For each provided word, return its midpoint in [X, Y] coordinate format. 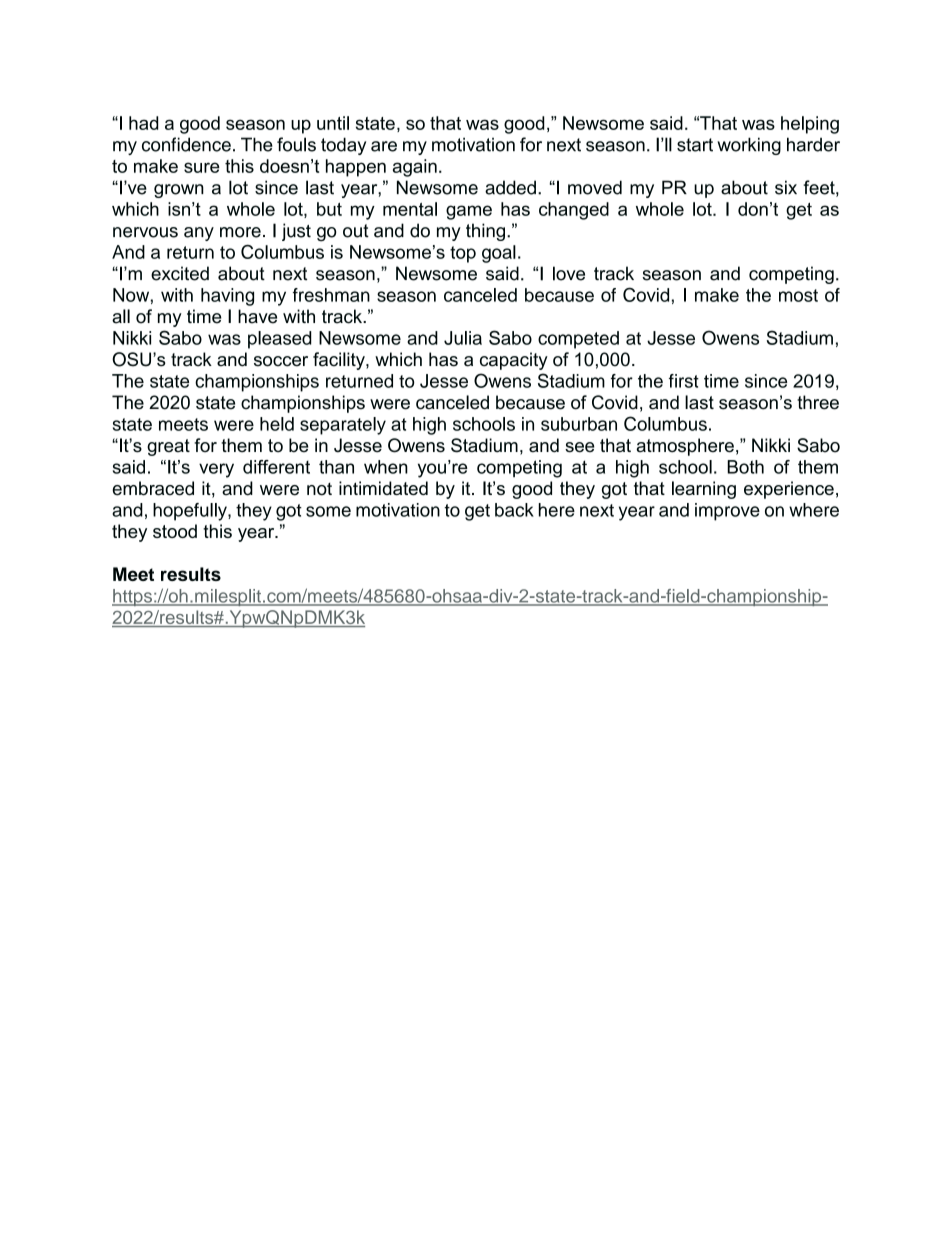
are [384, 146]
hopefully [191, 512]
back [514, 510]
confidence [186, 144]
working [749, 146]
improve [727, 512]
